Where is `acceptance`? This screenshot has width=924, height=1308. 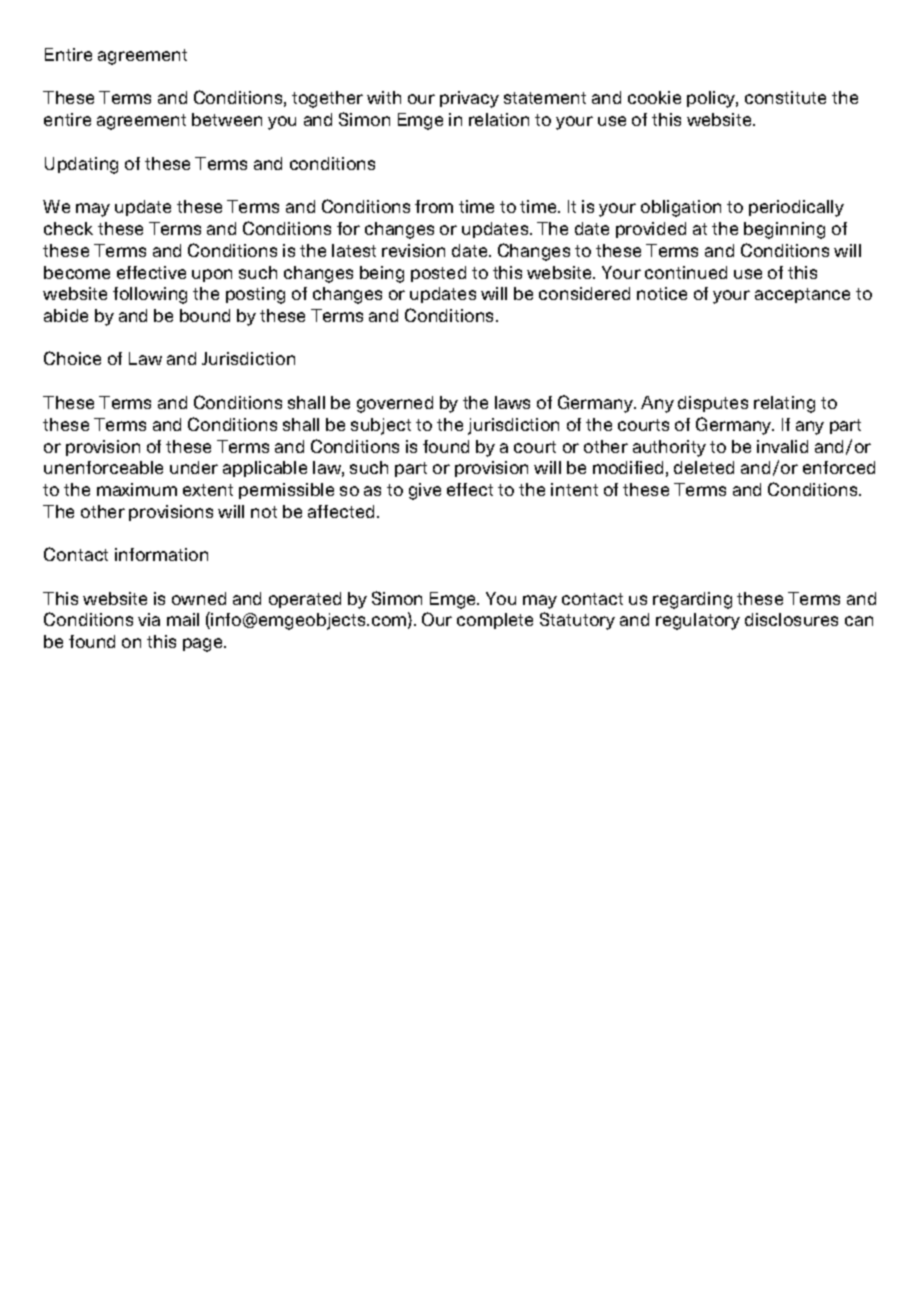 acceptance is located at coordinates (802, 295).
